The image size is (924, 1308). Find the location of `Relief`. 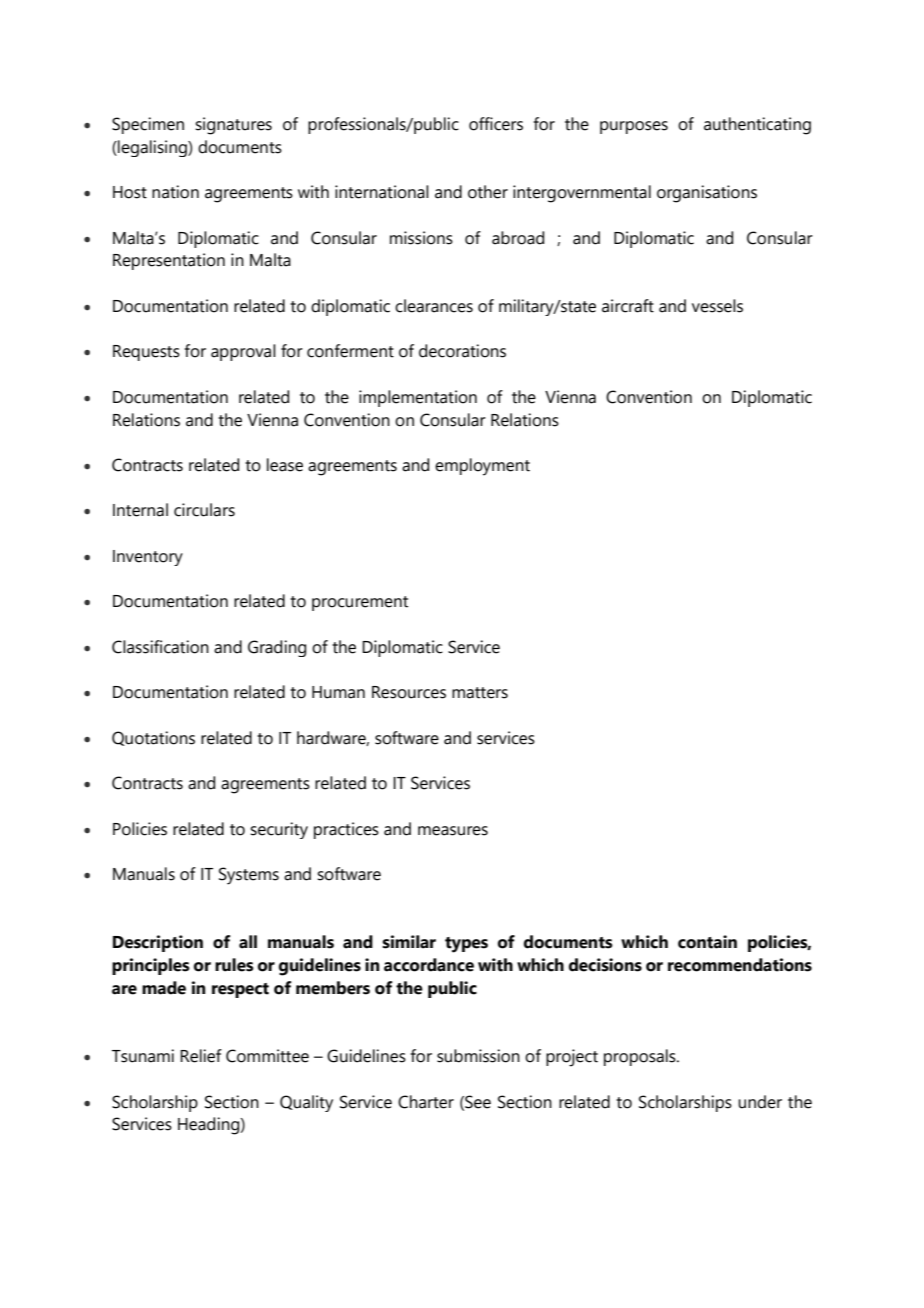

Relief is located at coordinates (201, 1056).
